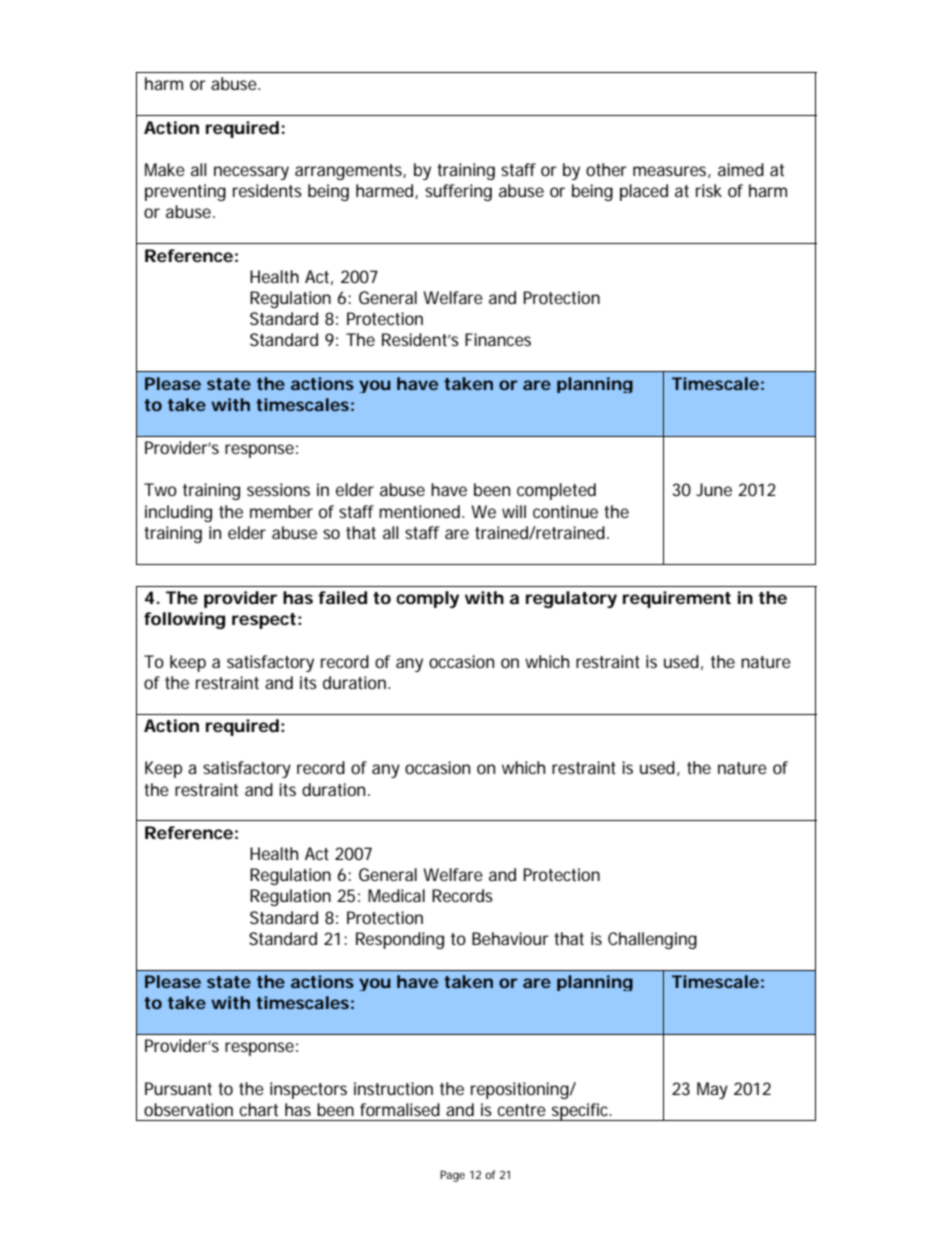  What do you see at coordinates (259, 1109) in the screenshot?
I see `chart` at bounding box center [259, 1109].
